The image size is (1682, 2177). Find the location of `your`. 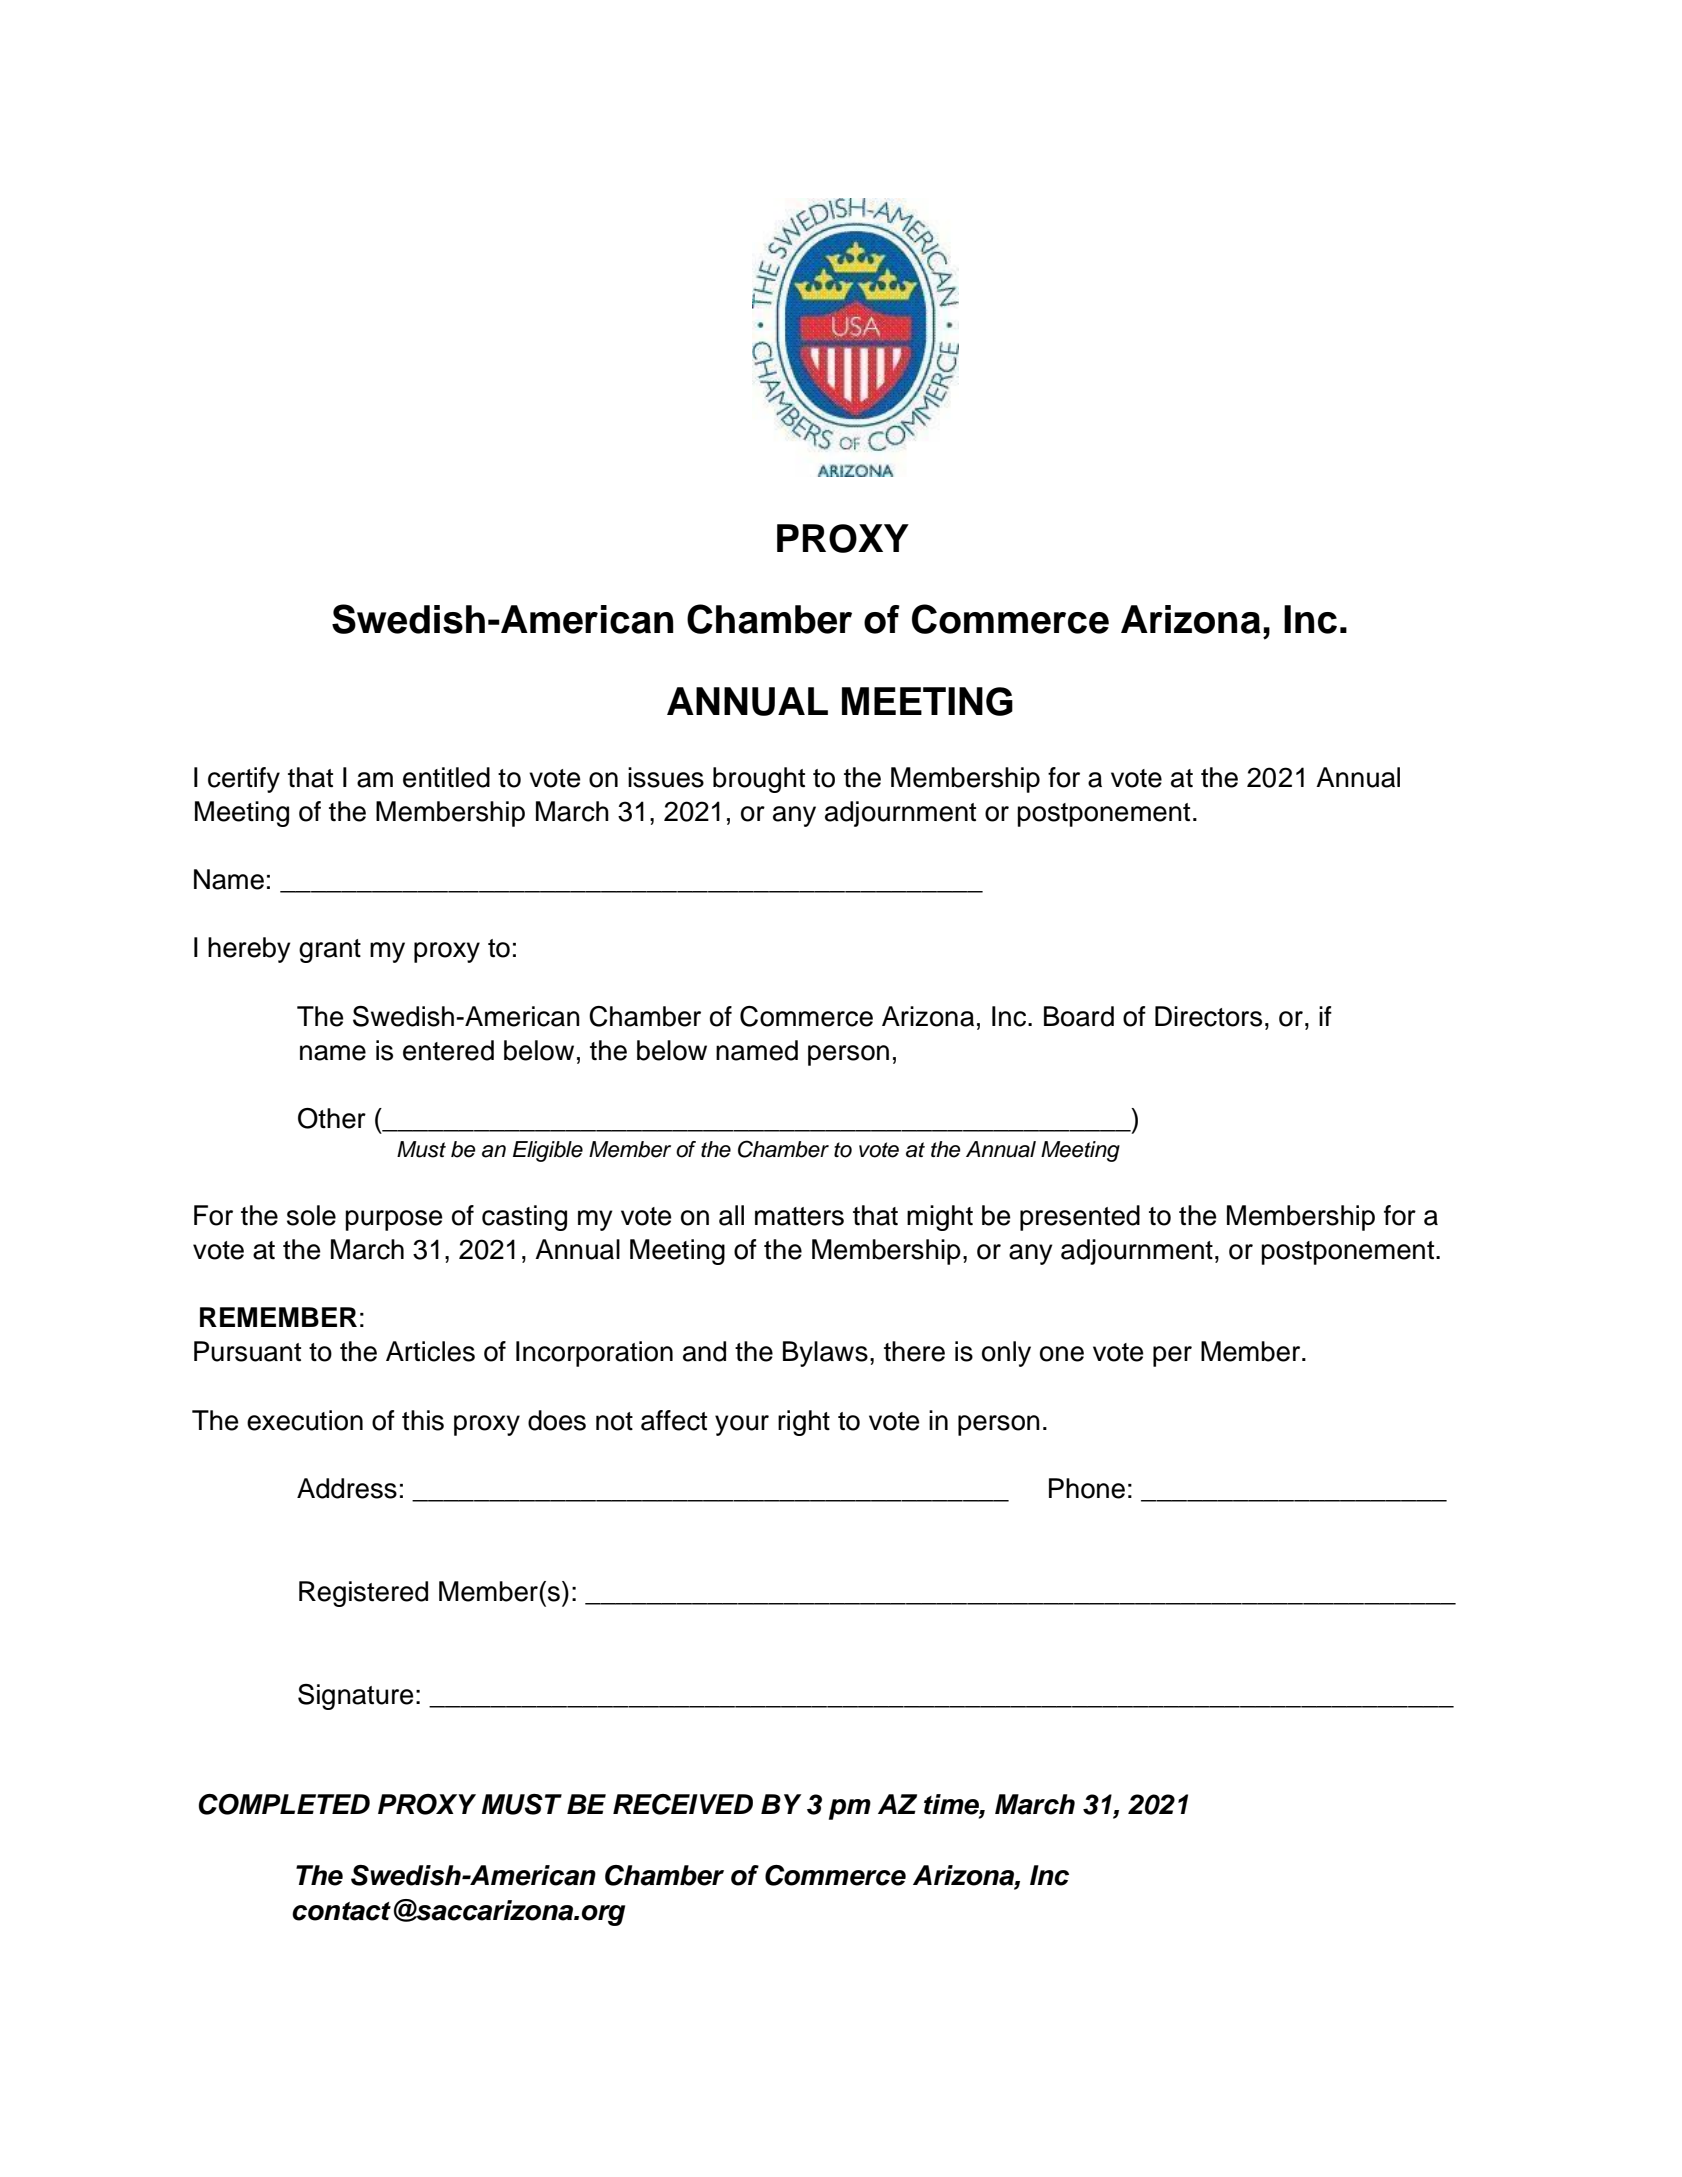

your is located at coordinates (742, 1425).
